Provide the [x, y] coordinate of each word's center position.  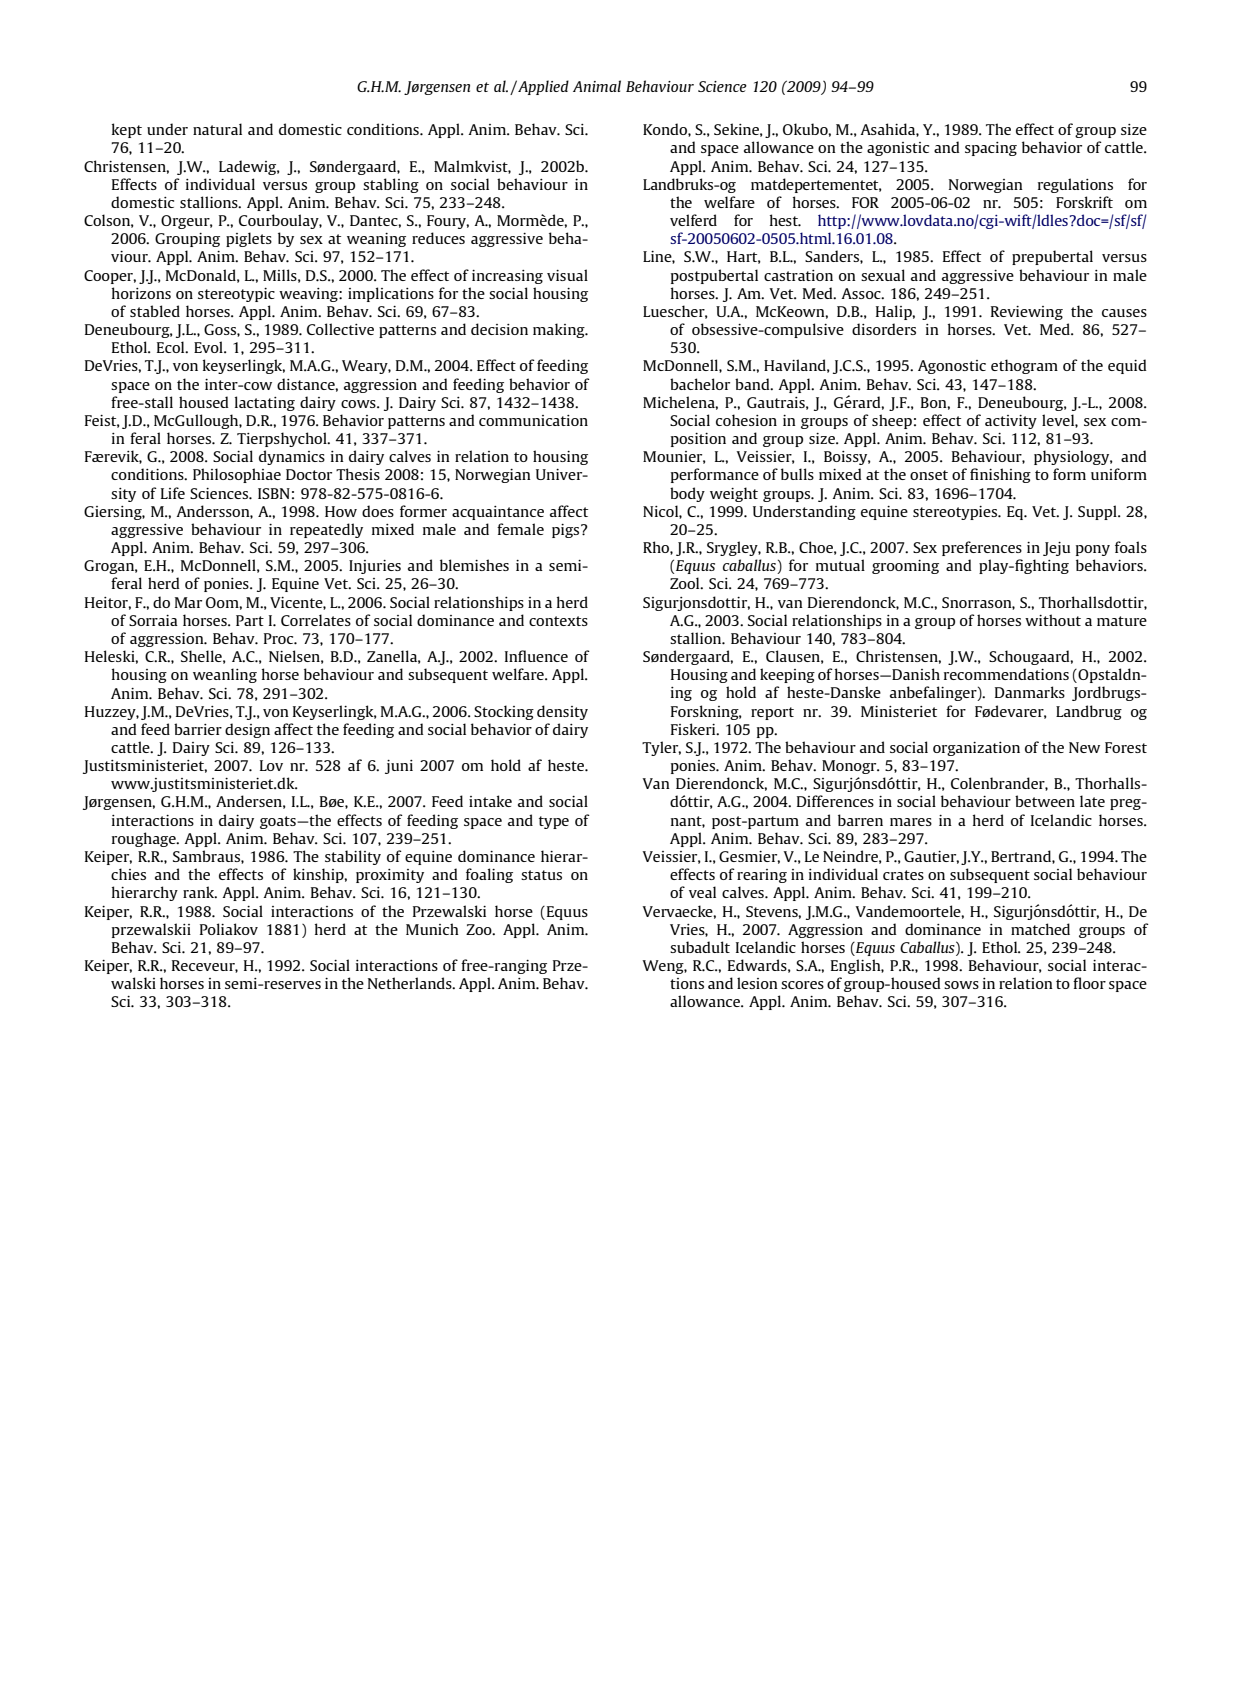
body [687, 494]
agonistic [898, 149]
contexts [558, 621]
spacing [991, 149]
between [1045, 801]
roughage [145, 839]
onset [929, 475]
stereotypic [236, 295]
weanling [225, 675]
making [560, 330]
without [1053, 620]
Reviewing [1027, 313]
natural [217, 129]
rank [200, 892]
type [554, 822]
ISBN [274, 493]
